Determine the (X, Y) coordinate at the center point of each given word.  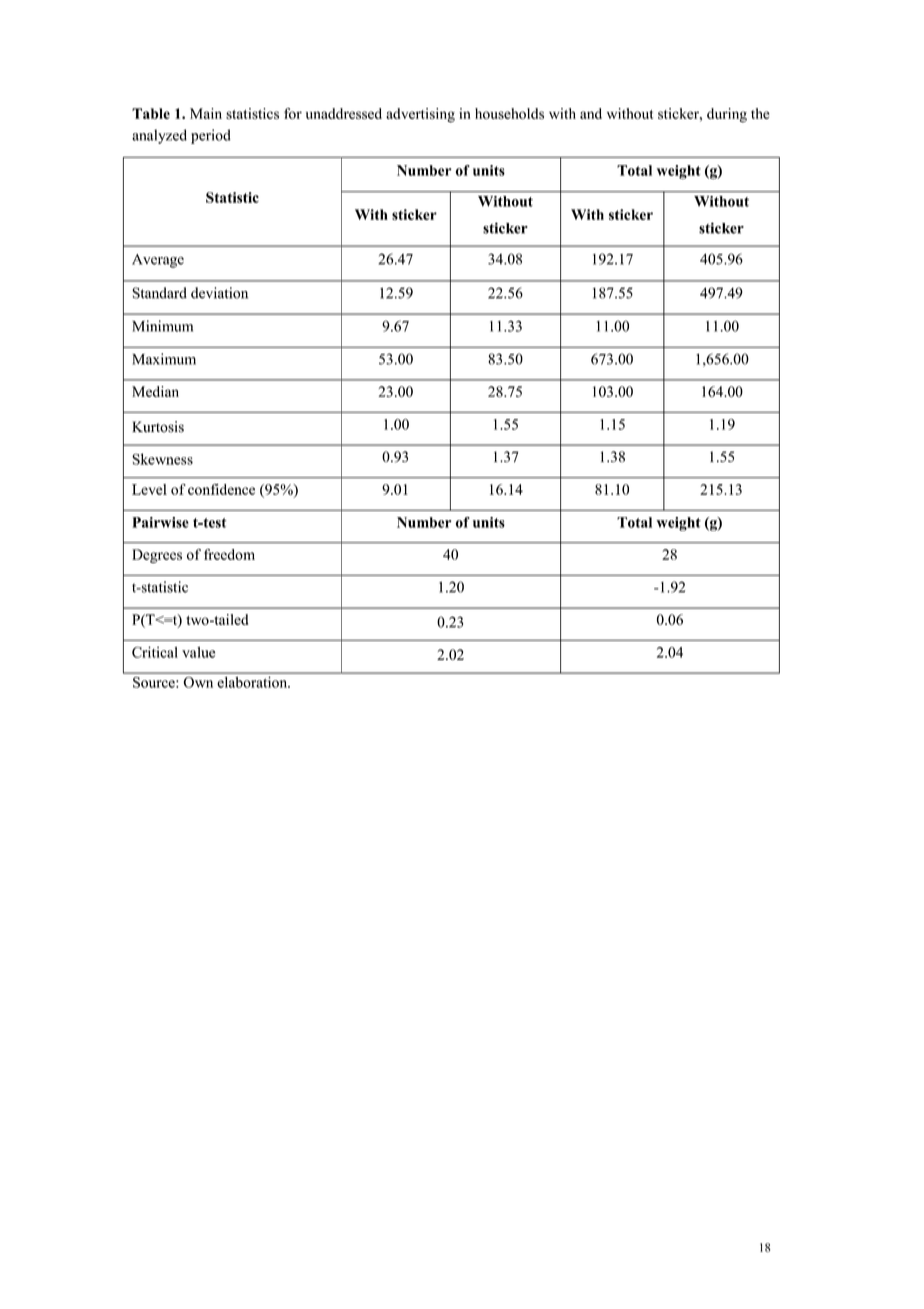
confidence (221, 489)
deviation (219, 293)
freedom (229, 554)
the (760, 113)
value (198, 652)
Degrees (157, 556)
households (509, 113)
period (211, 136)
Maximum (164, 359)
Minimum (162, 326)
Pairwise (160, 522)
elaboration (254, 682)
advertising (420, 115)
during (727, 115)
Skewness (162, 459)
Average (158, 261)
